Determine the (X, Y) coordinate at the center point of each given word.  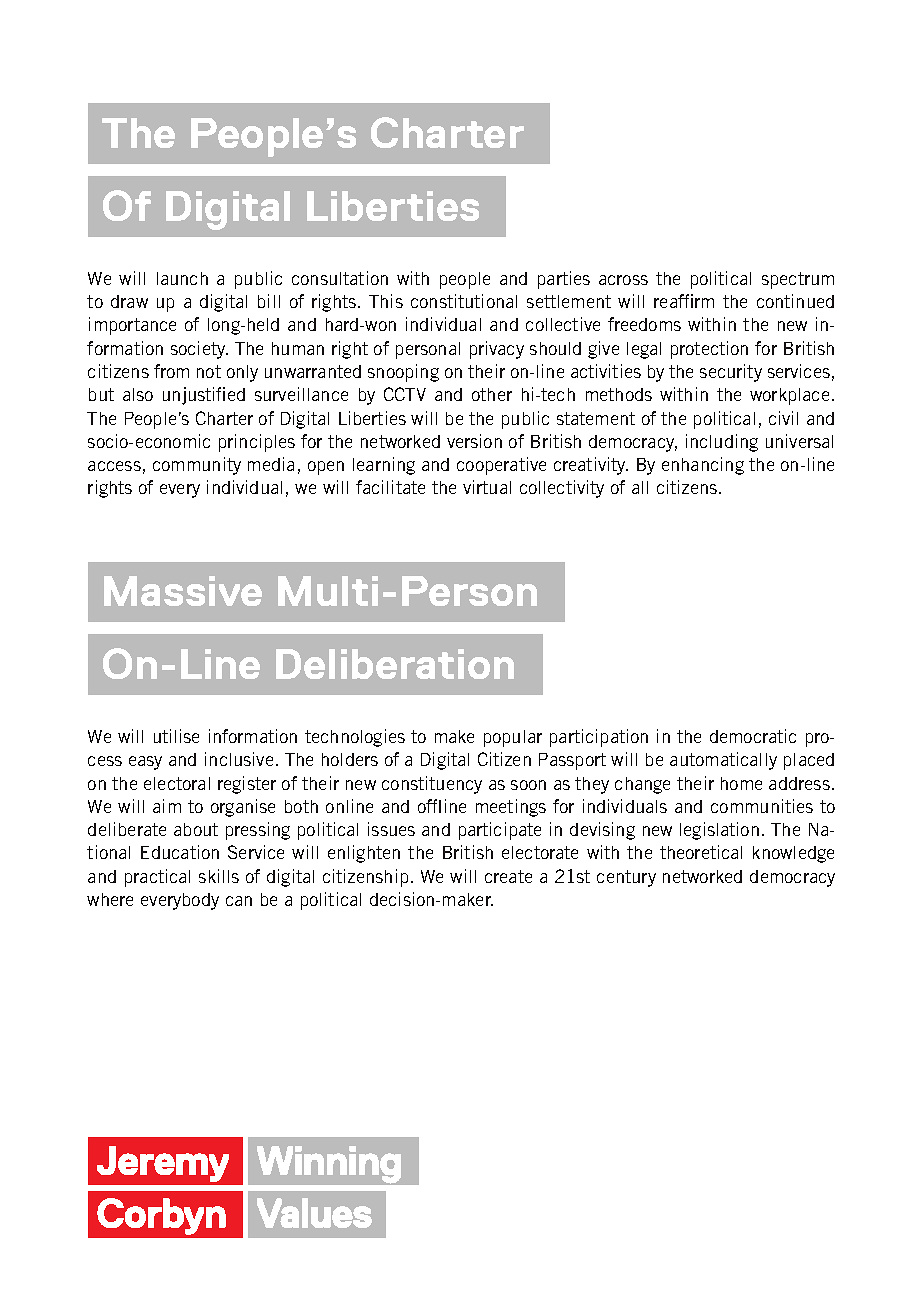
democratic (753, 736)
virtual (487, 487)
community (197, 466)
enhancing (703, 466)
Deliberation (395, 664)
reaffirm (684, 301)
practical (157, 878)
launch (182, 278)
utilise (176, 736)
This (386, 301)
